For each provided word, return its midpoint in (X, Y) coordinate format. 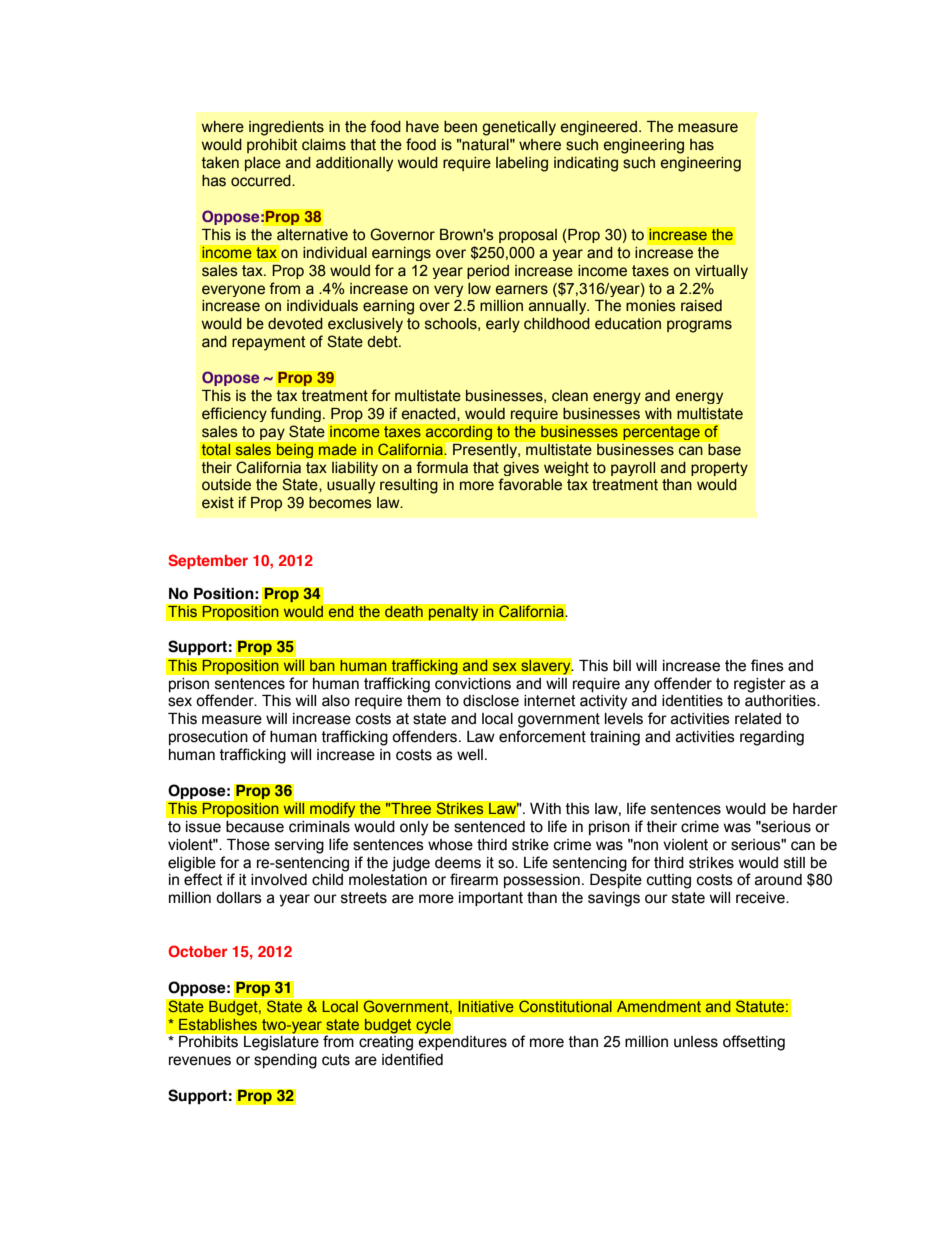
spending (285, 1061)
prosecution (208, 738)
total (216, 449)
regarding (772, 738)
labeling (522, 164)
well (470, 755)
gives (521, 469)
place (263, 164)
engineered (600, 128)
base (724, 448)
